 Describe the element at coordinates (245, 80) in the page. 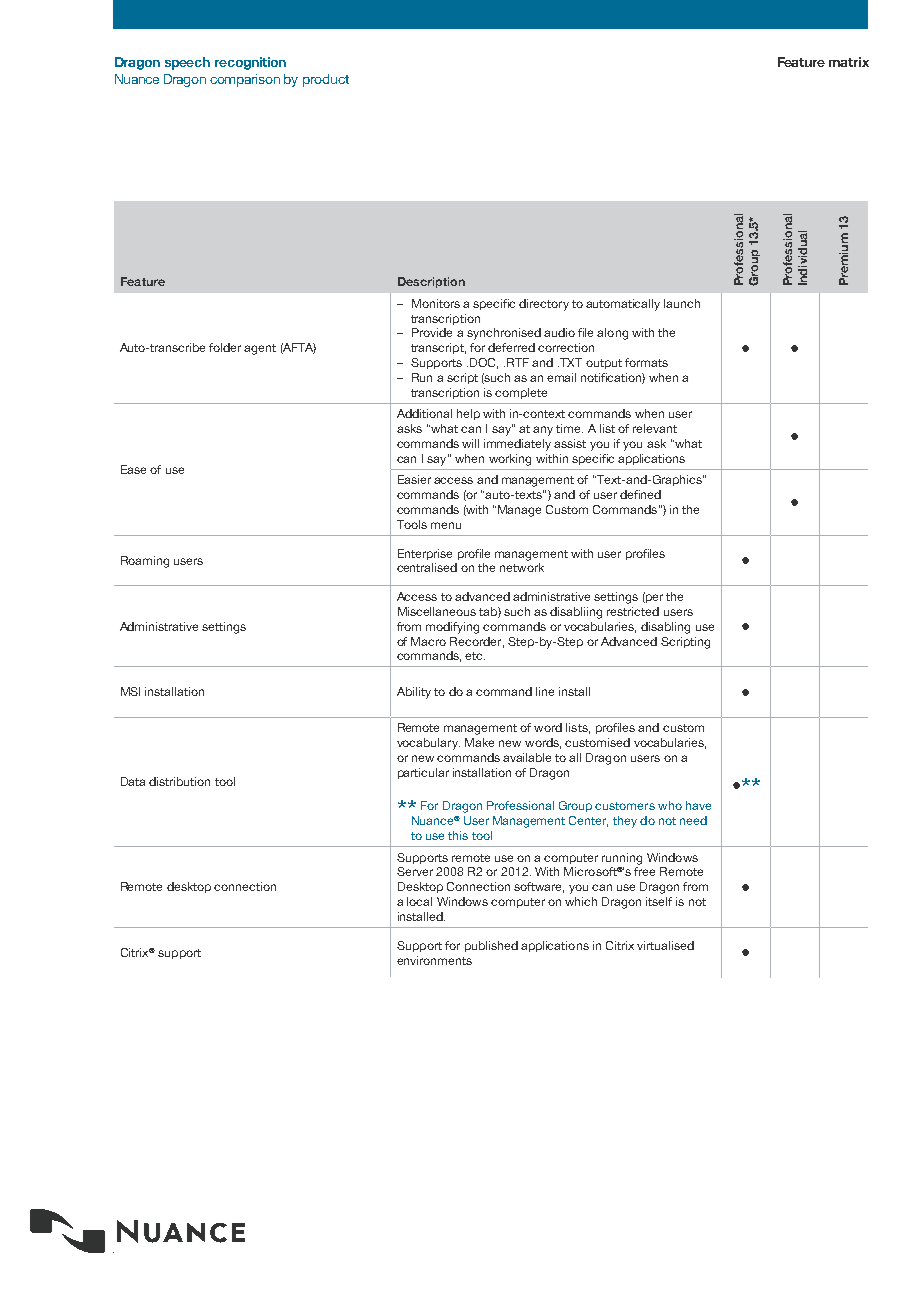

I see `comparison` at that location.
